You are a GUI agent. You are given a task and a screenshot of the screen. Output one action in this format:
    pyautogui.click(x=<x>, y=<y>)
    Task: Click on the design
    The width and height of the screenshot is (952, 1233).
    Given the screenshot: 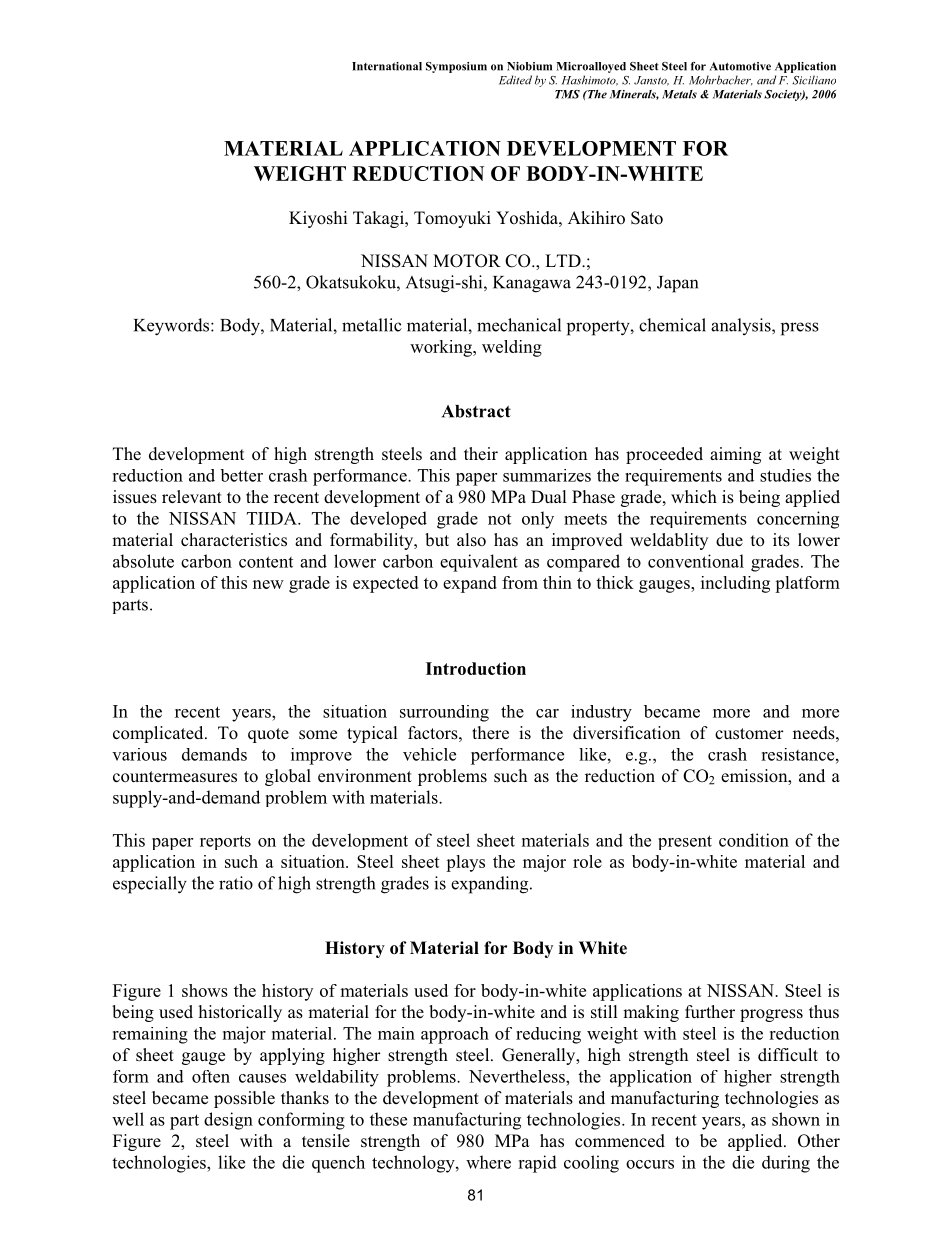 What is the action you would take?
    pyautogui.click(x=228, y=1121)
